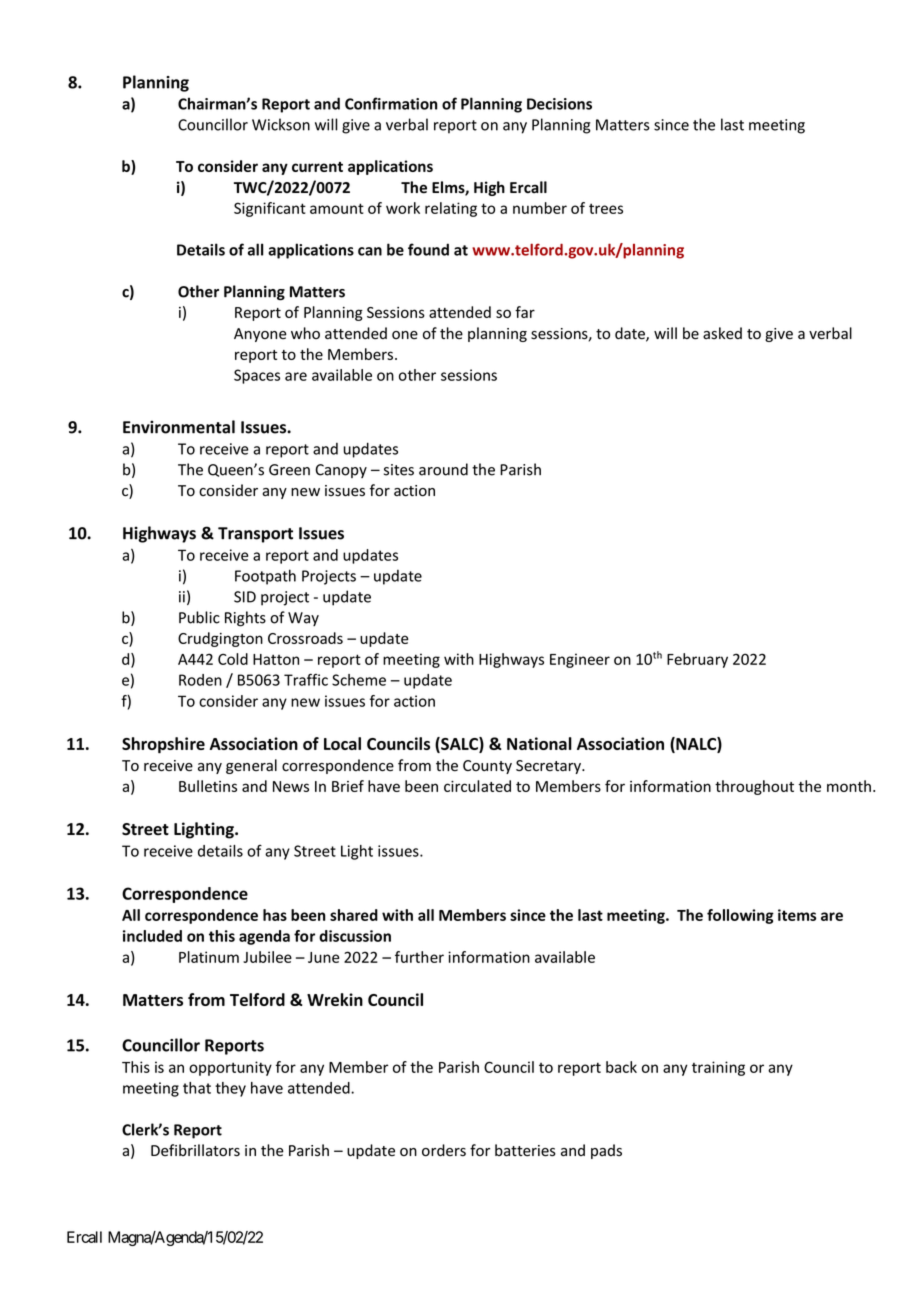 Image resolution: width=924 pixels, height=1308 pixels. Describe the element at coordinates (230, 1089) in the screenshot. I see `they` at that location.
